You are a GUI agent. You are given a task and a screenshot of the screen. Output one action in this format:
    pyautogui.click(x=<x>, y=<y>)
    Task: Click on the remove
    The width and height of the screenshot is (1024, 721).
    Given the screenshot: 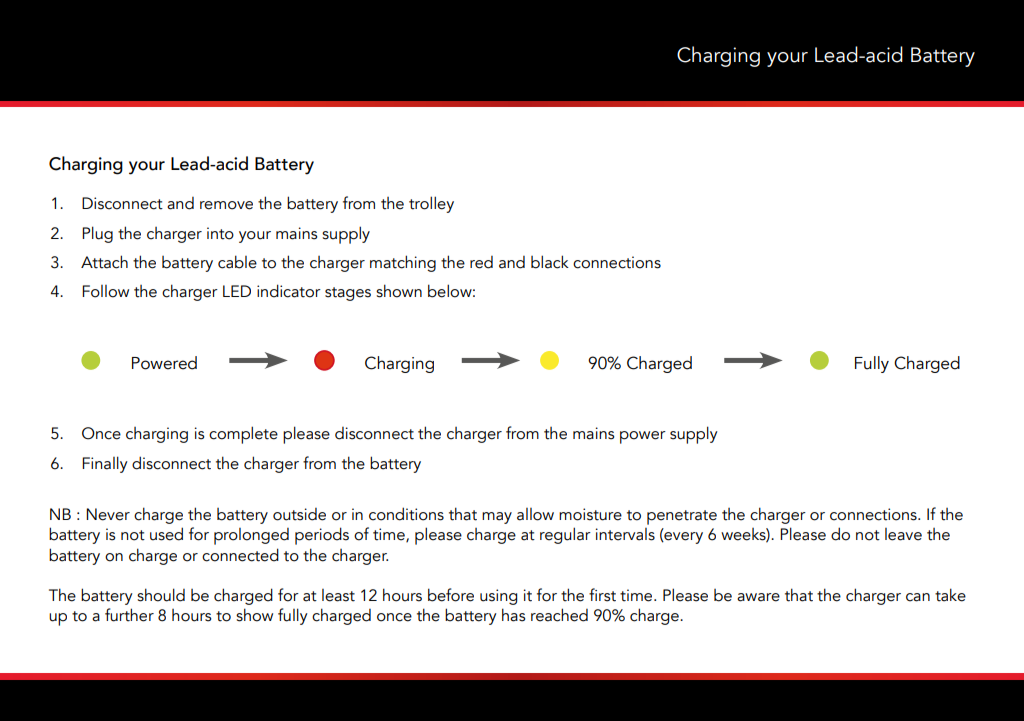 What is the action you would take?
    pyautogui.click(x=226, y=205)
